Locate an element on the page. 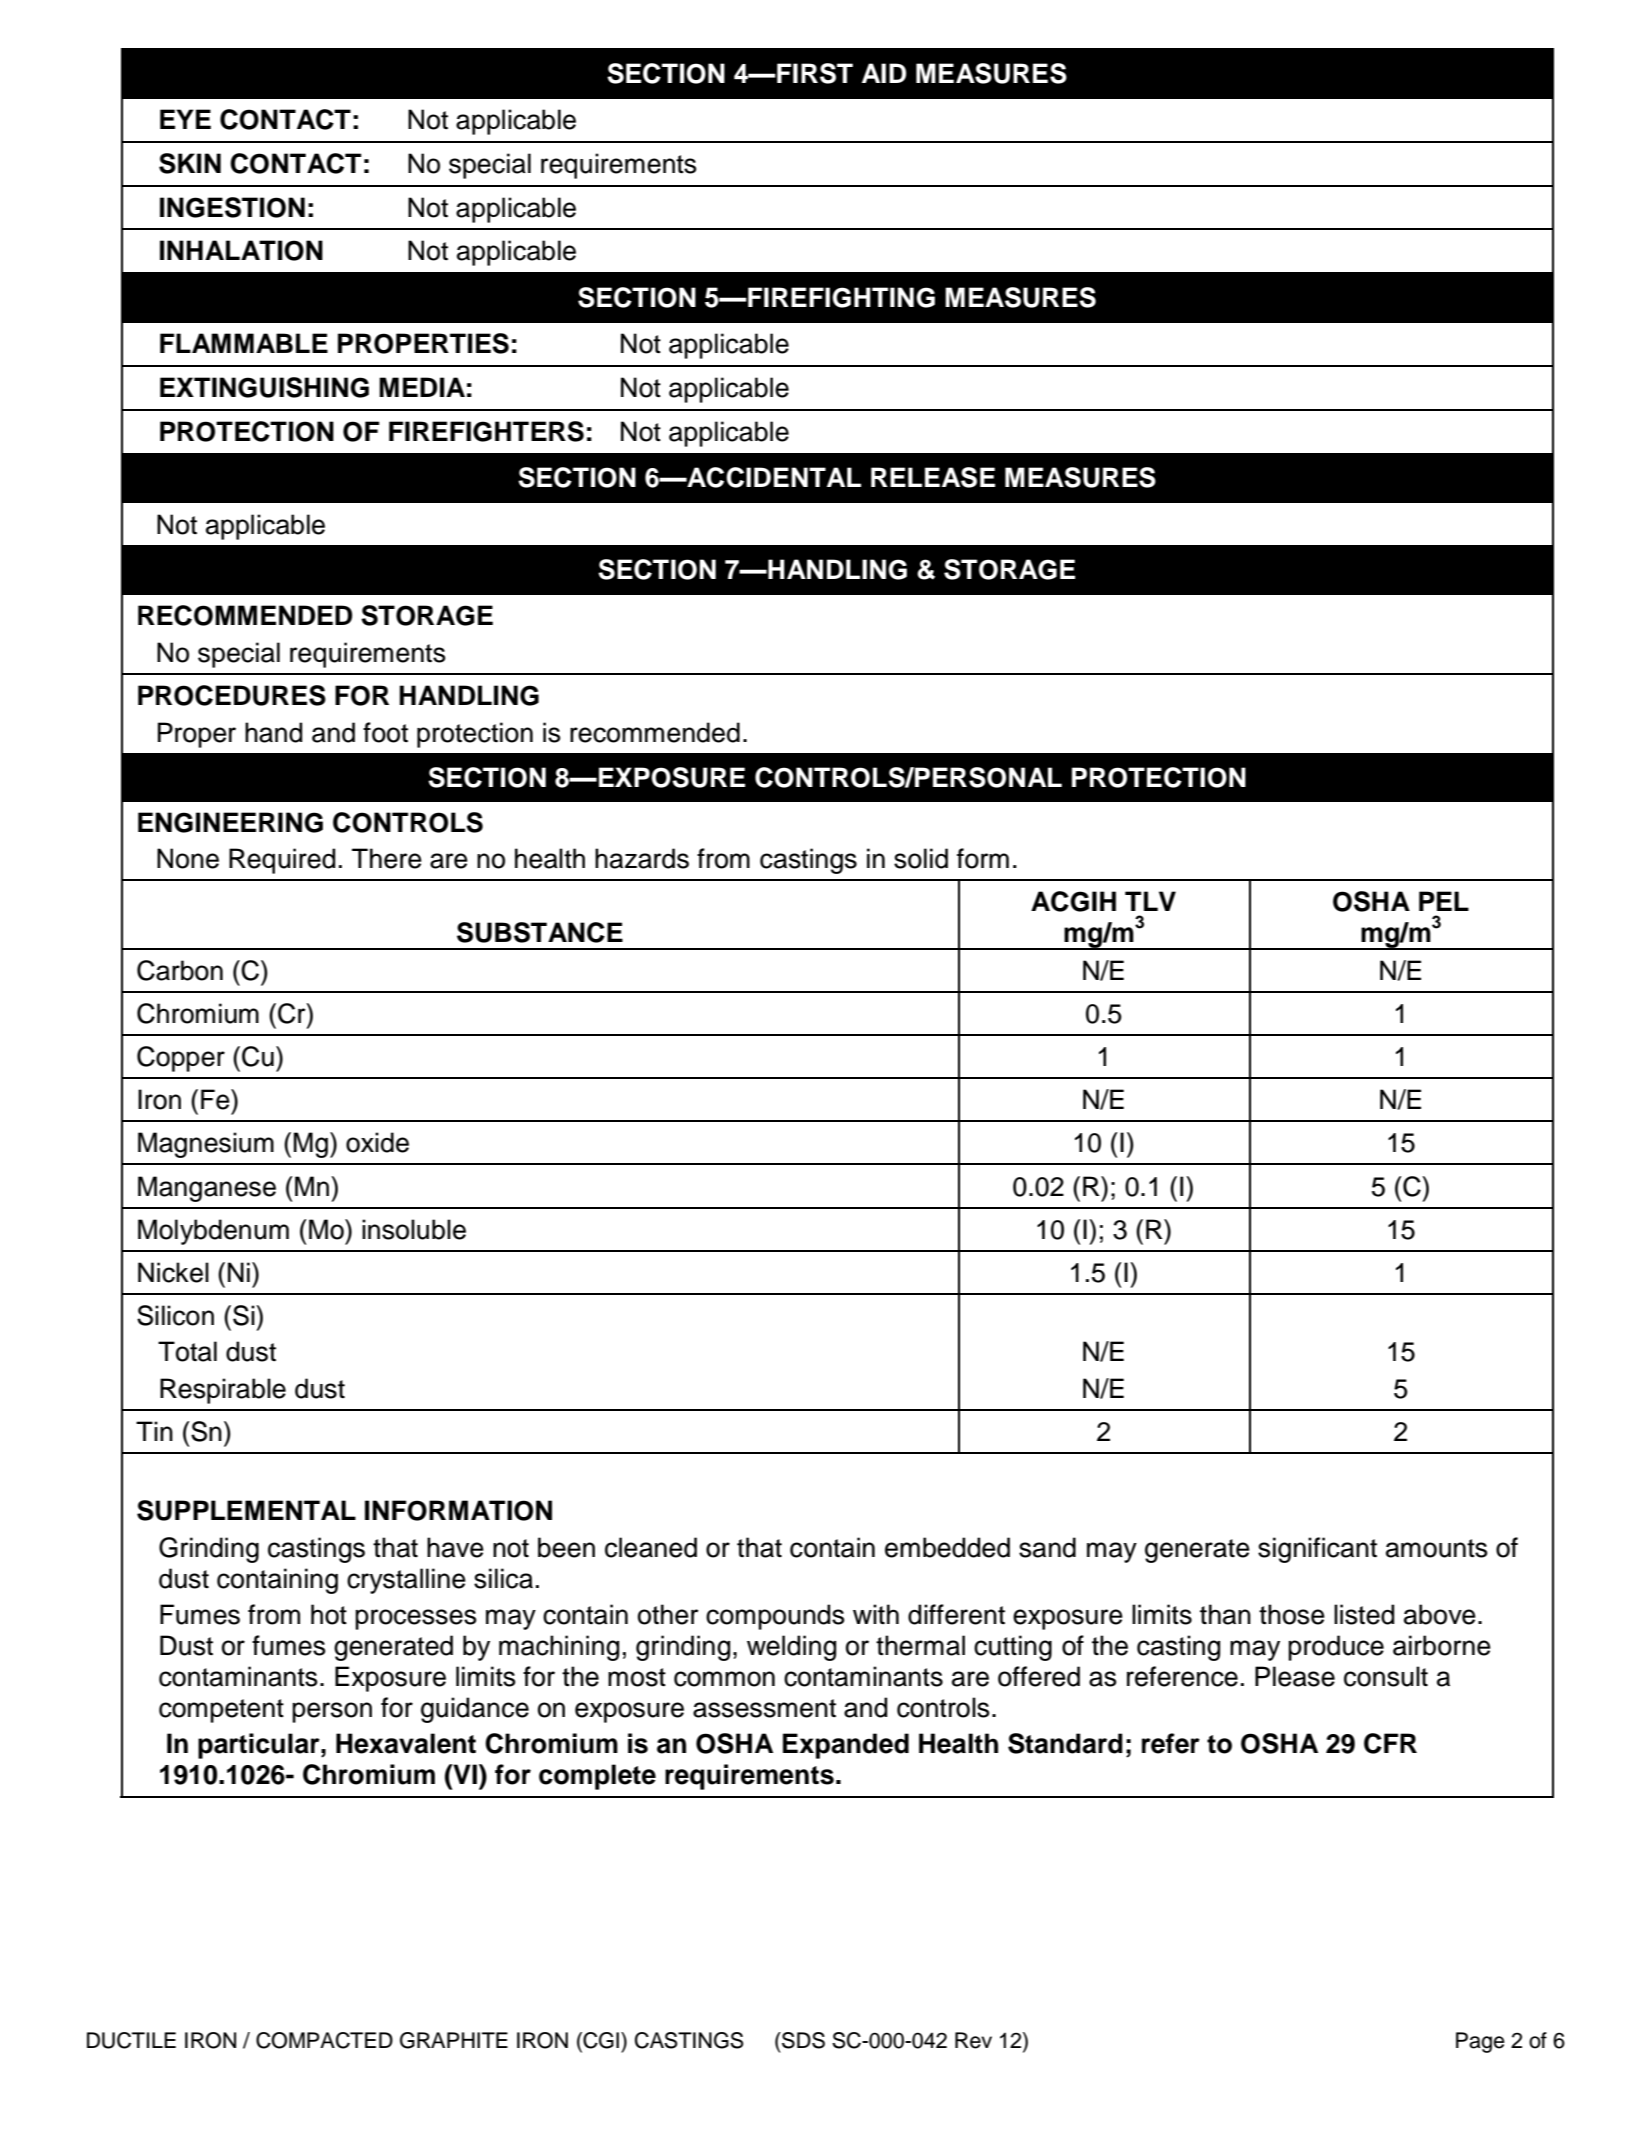 This image has height=2134, width=1649. EYE is located at coordinates (185, 119).
